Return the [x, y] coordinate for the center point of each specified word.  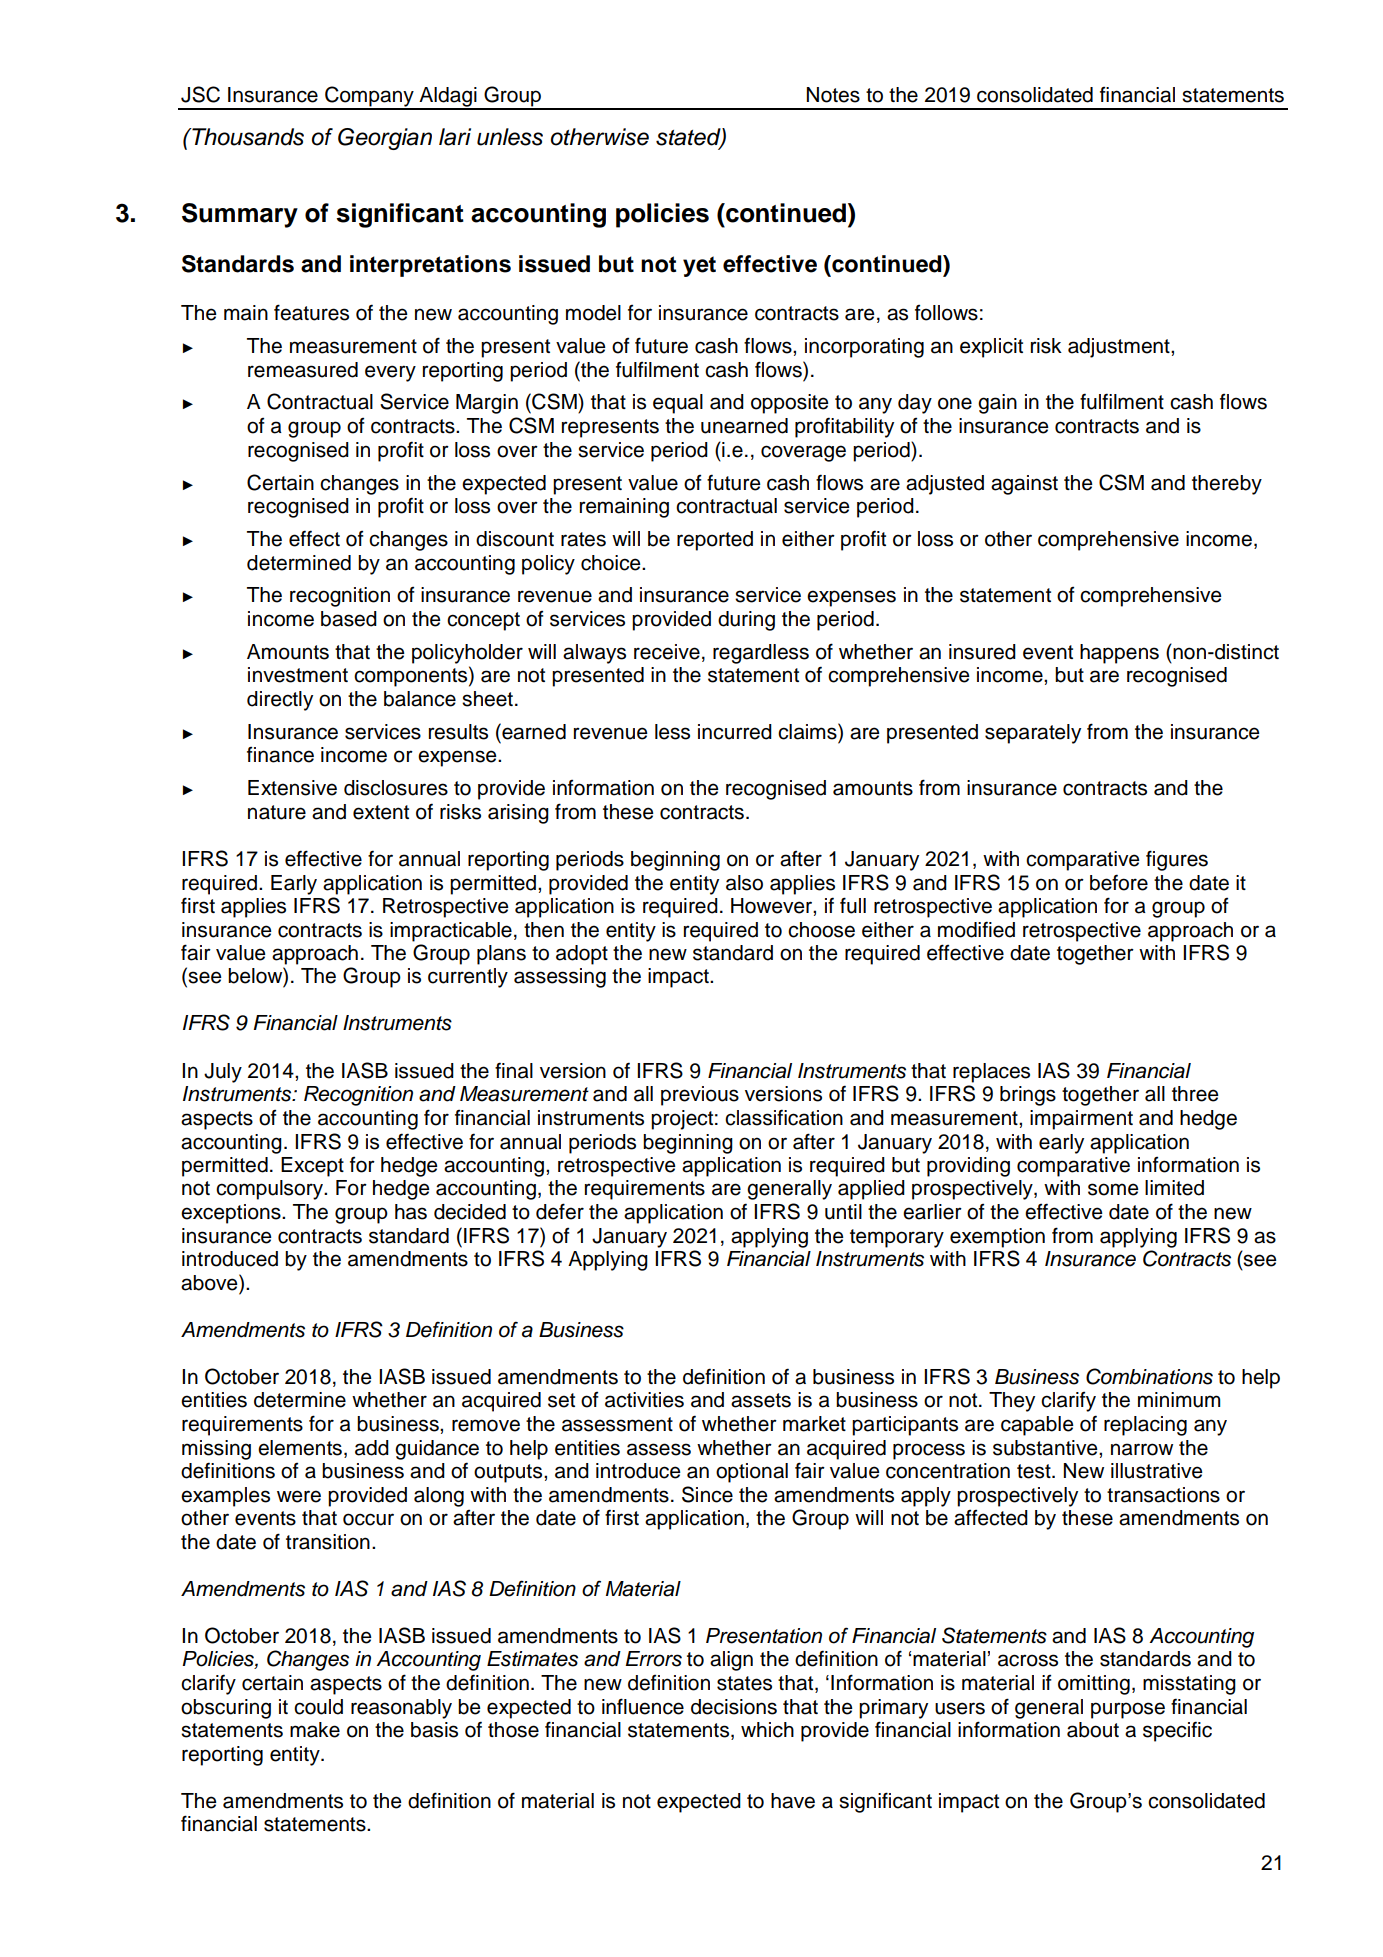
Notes [833, 95]
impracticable [451, 932]
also [744, 883]
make [315, 1730]
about [1093, 1730]
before [1119, 882]
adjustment [1120, 348]
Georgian [385, 139]
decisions [734, 1707]
